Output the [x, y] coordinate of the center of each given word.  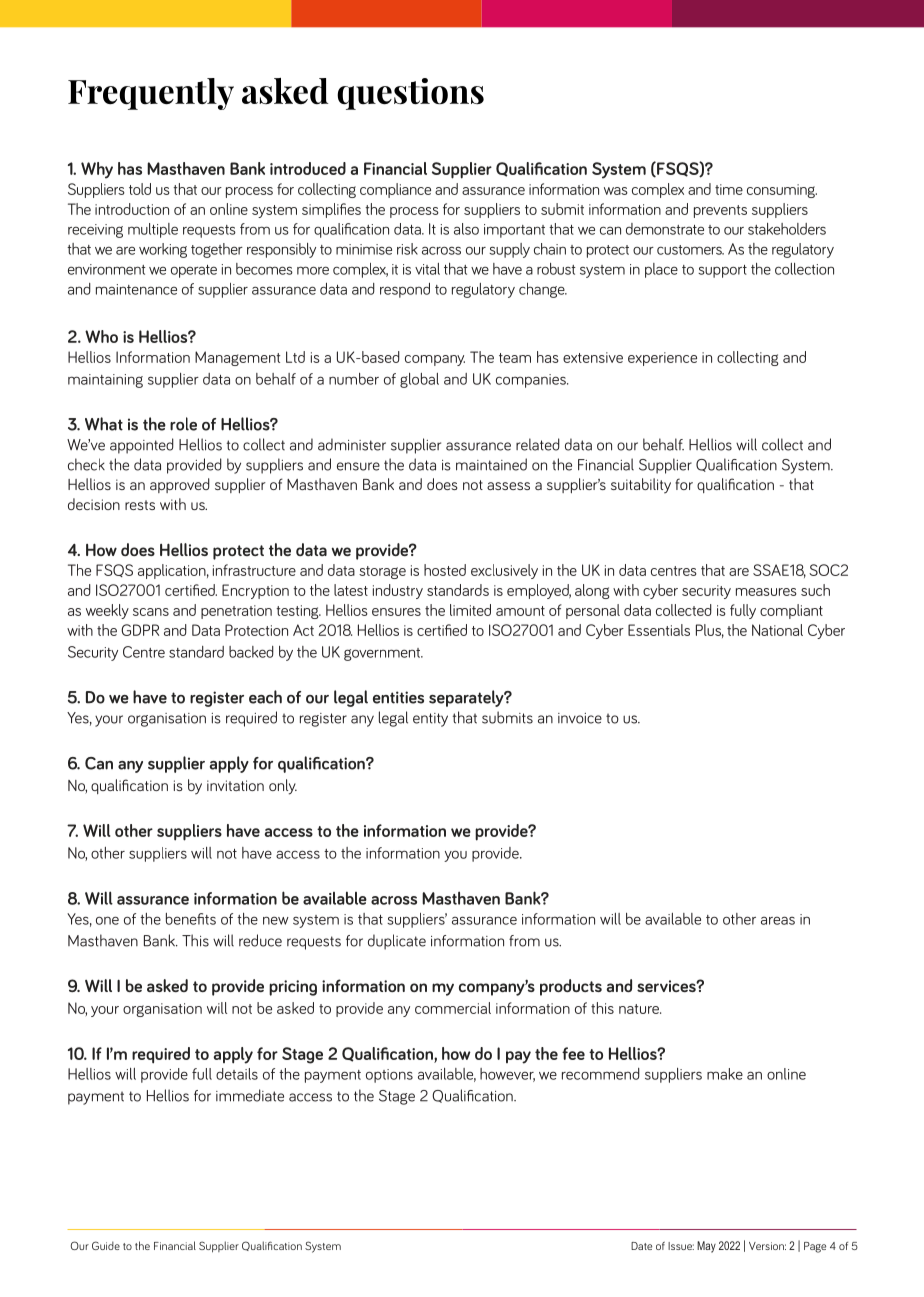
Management [237, 358]
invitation [235, 785]
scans [151, 612]
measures [766, 592]
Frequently [151, 94]
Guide [106, 1245]
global [419, 380]
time [729, 189]
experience [662, 359]
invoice [580, 718]
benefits [191, 919]
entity [430, 720]
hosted [445, 570]
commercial [453, 1008]
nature [640, 1009]
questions [410, 94]
